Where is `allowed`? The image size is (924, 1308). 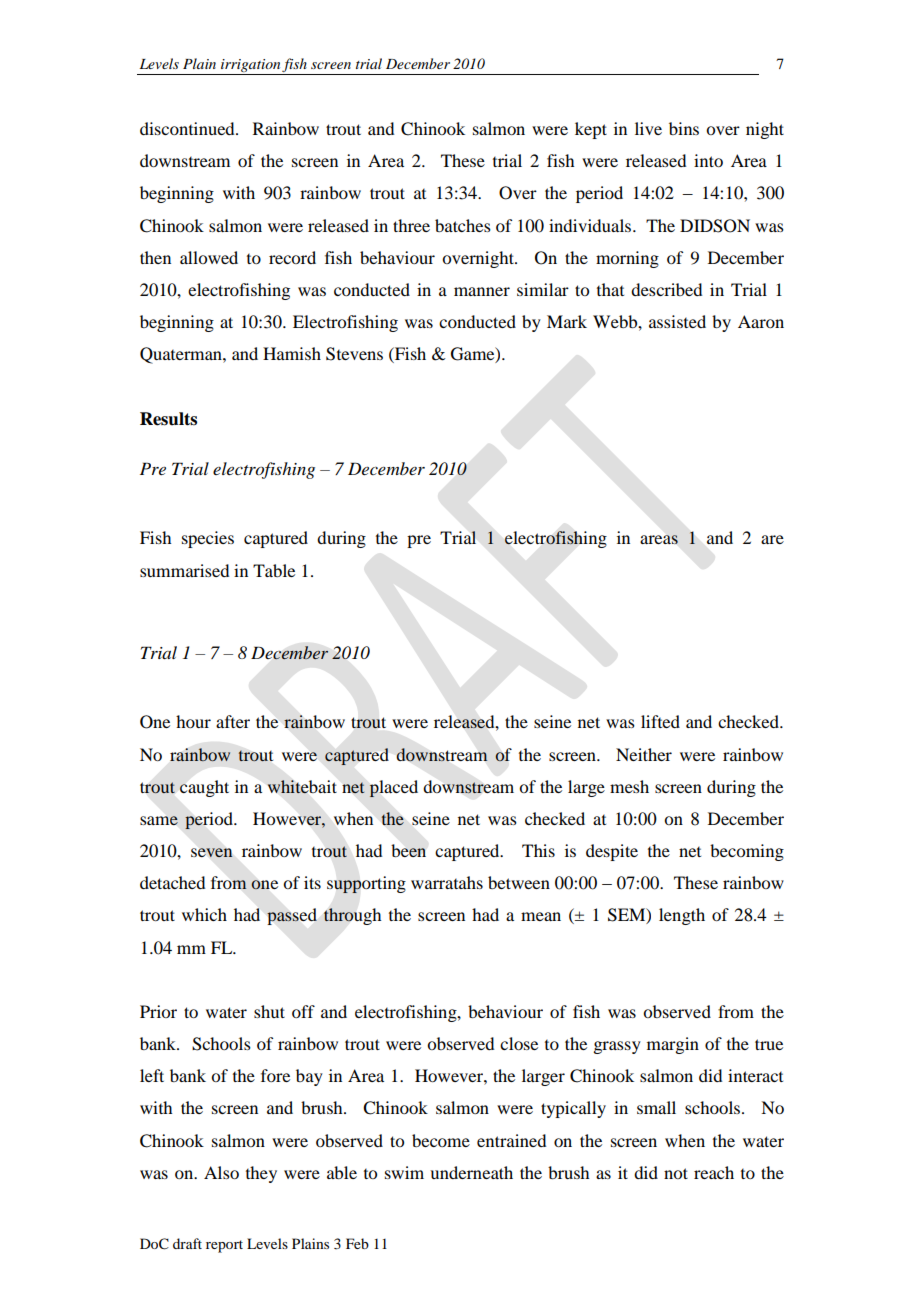 allowed is located at coordinates (209, 257).
